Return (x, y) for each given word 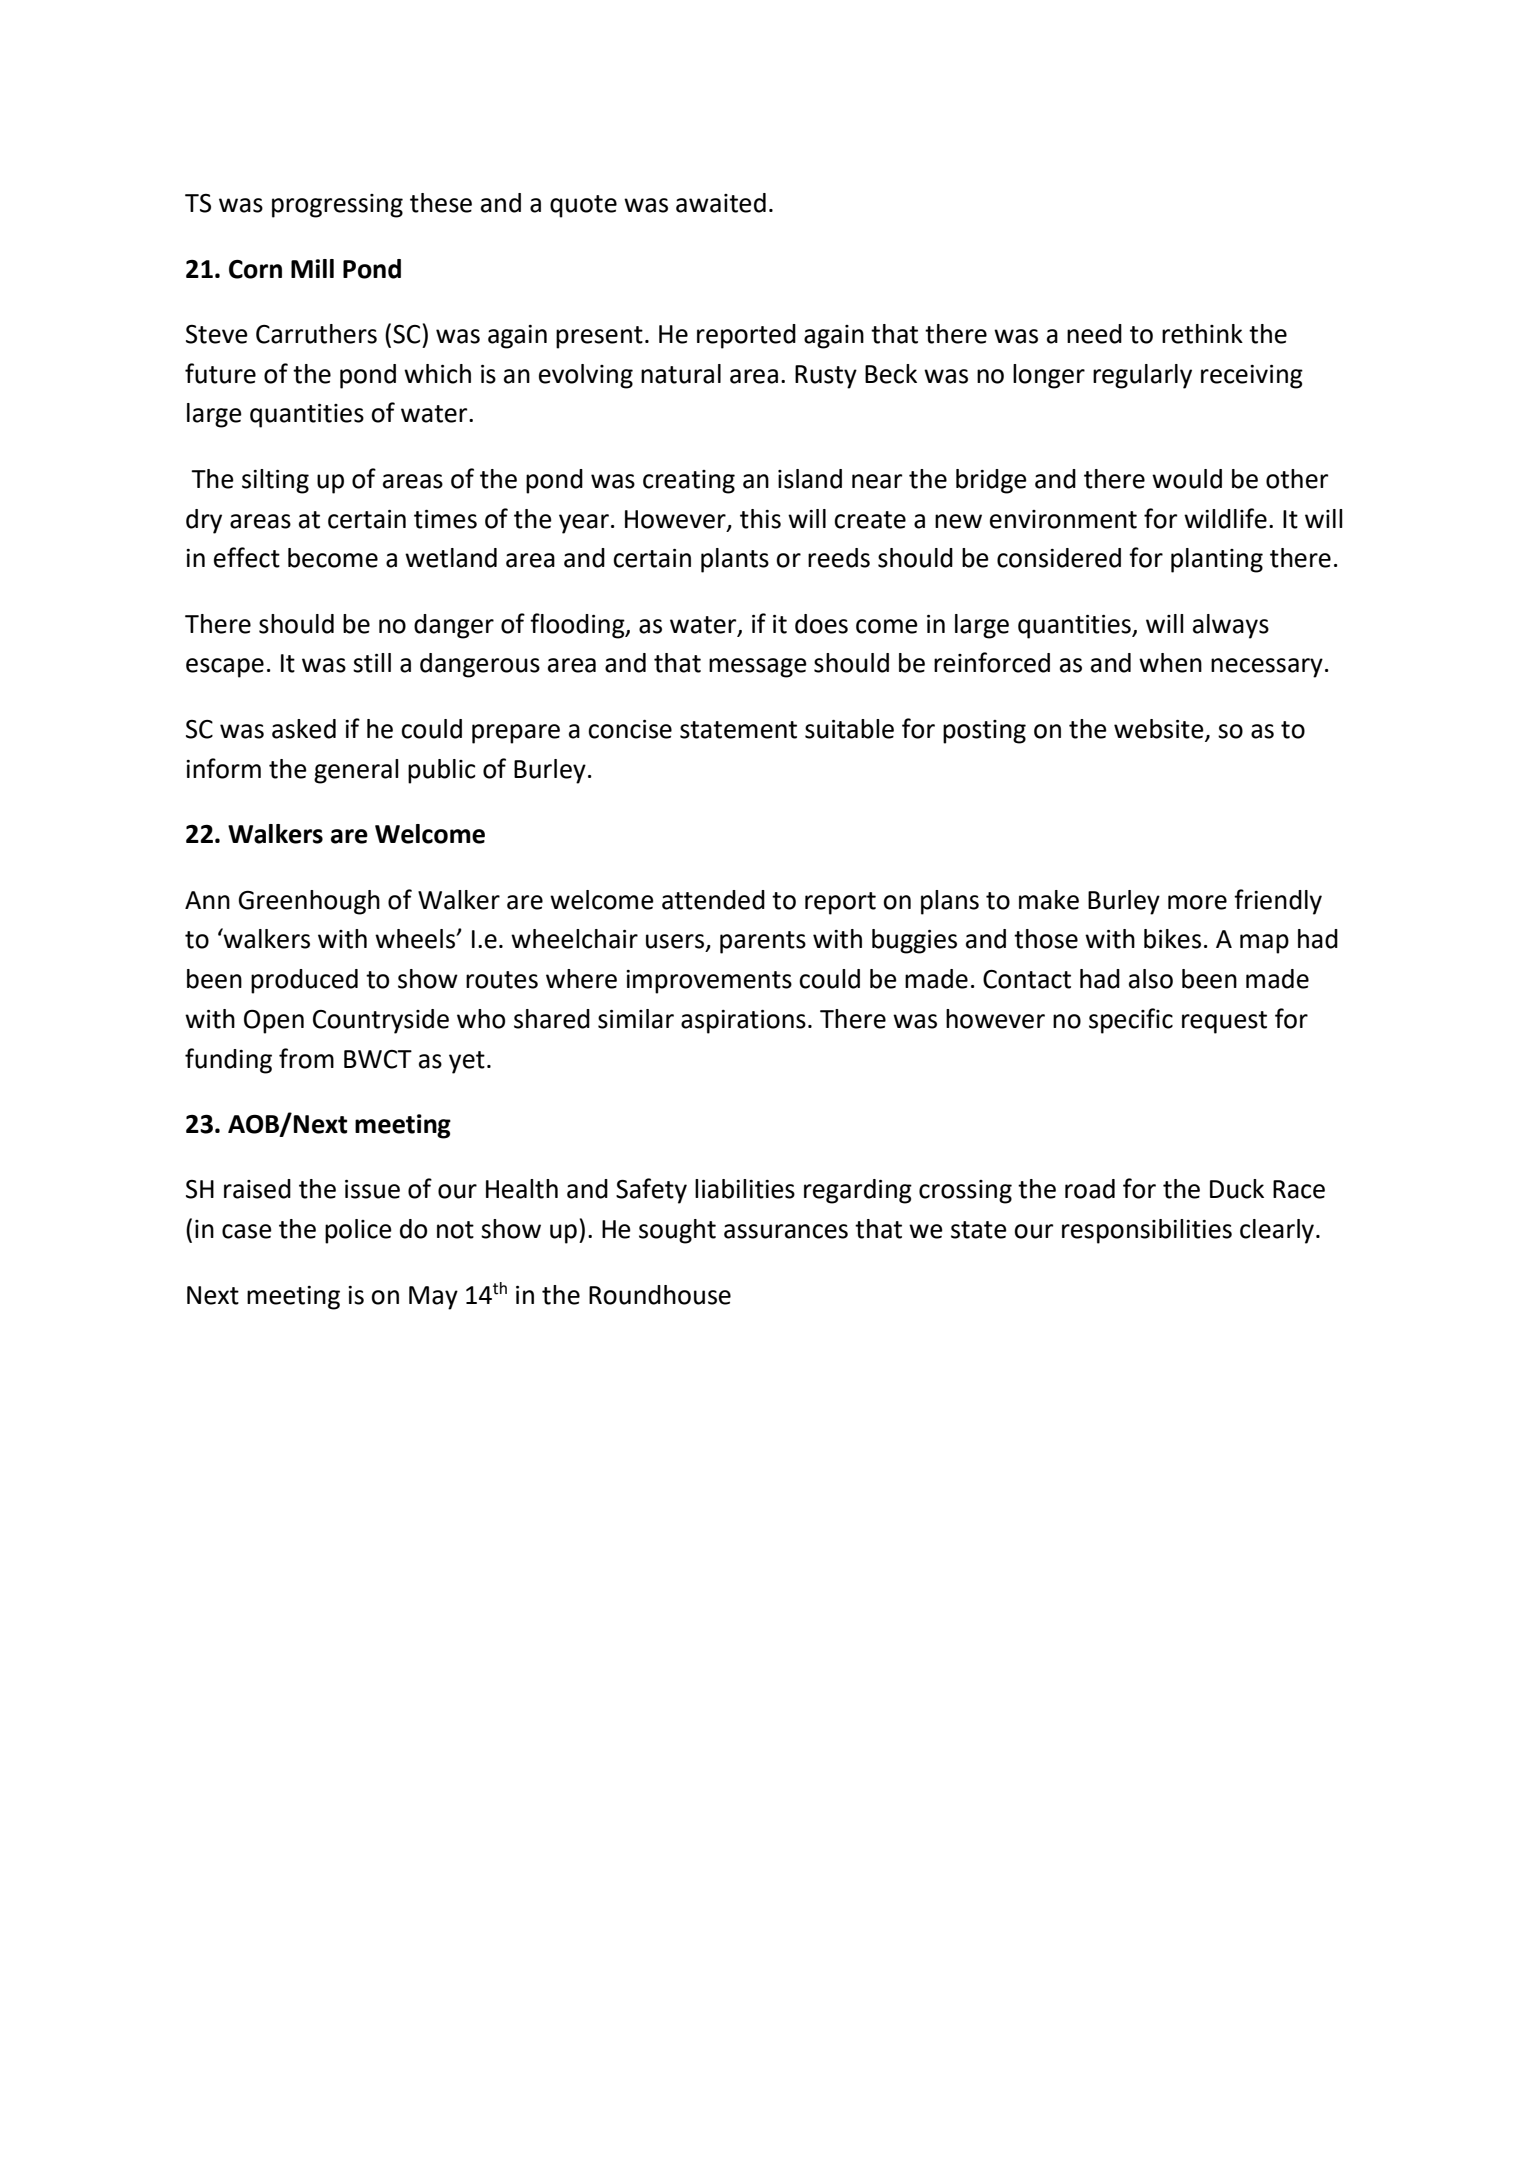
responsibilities (1147, 1231)
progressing (337, 206)
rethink (1202, 334)
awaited (721, 203)
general (356, 771)
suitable (849, 729)
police (358, 1231)
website (1160, 730)
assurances (786, 1231)
